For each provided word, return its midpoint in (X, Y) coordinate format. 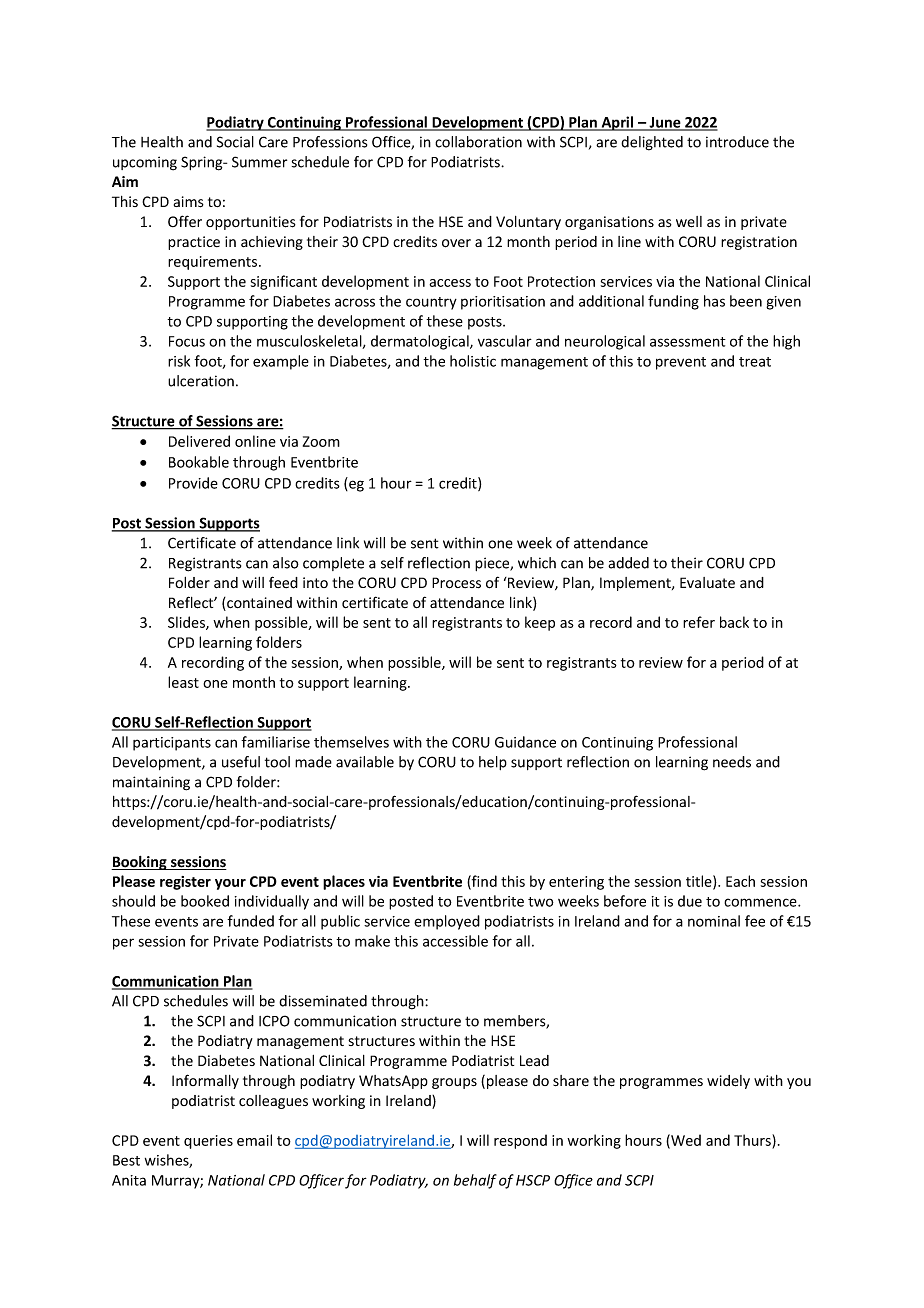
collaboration (478, 142)
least (183, 682)
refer (699, 622)
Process (456, 583)
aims (189, 202)
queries (208, 1142)
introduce (737, 142)
